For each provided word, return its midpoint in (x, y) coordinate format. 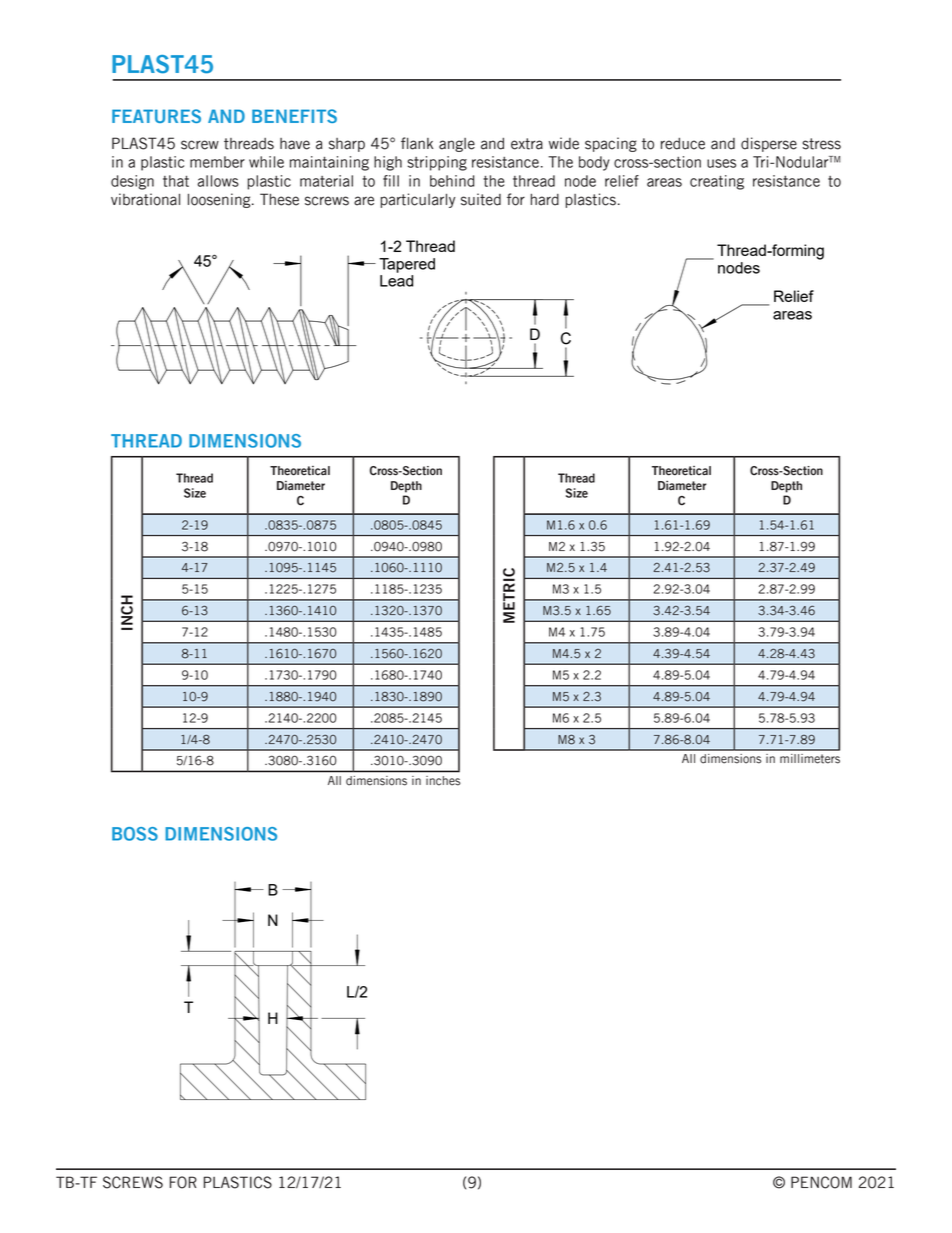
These (279, 199)
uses (721, 163)
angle (457, 145)
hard (545, 200)
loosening (220, 200)
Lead (396, 281)
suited (481, 199)
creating (717, 182)
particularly (418, 200)
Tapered (407, 265)
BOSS (135, 834)
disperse (769, 144)
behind (452, 181)
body (594, 163)
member (217, 162)
